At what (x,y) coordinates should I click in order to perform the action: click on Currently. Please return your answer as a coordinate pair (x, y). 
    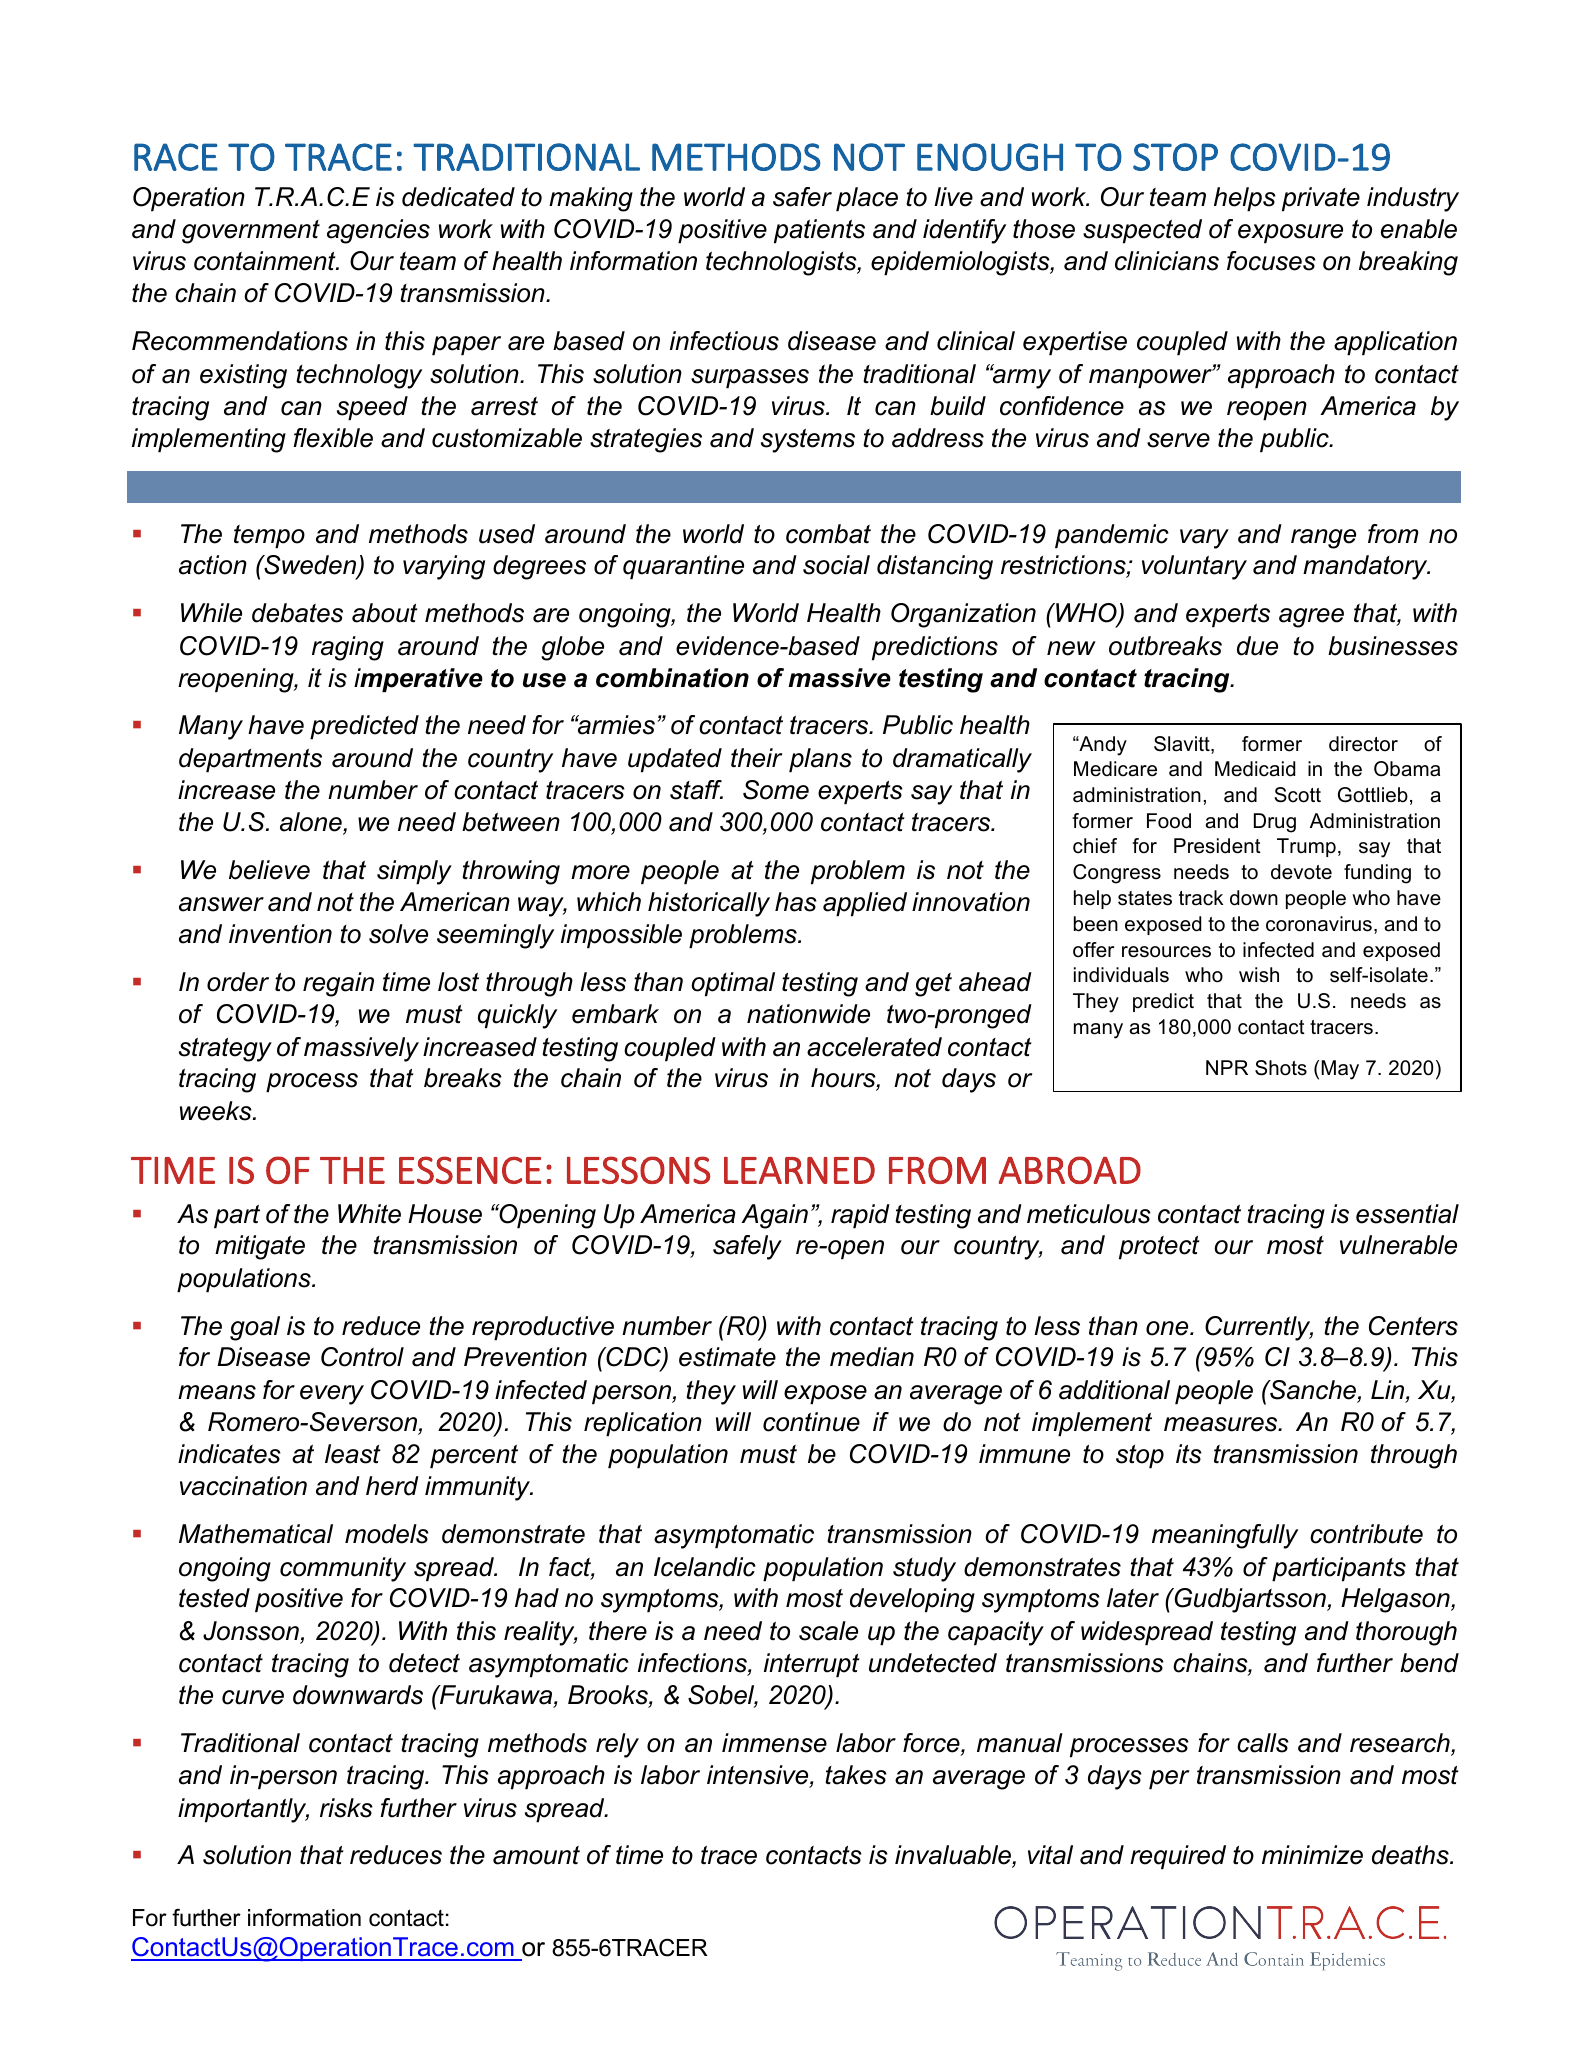
    Looking at the image, I should click on (1259, 1328).
